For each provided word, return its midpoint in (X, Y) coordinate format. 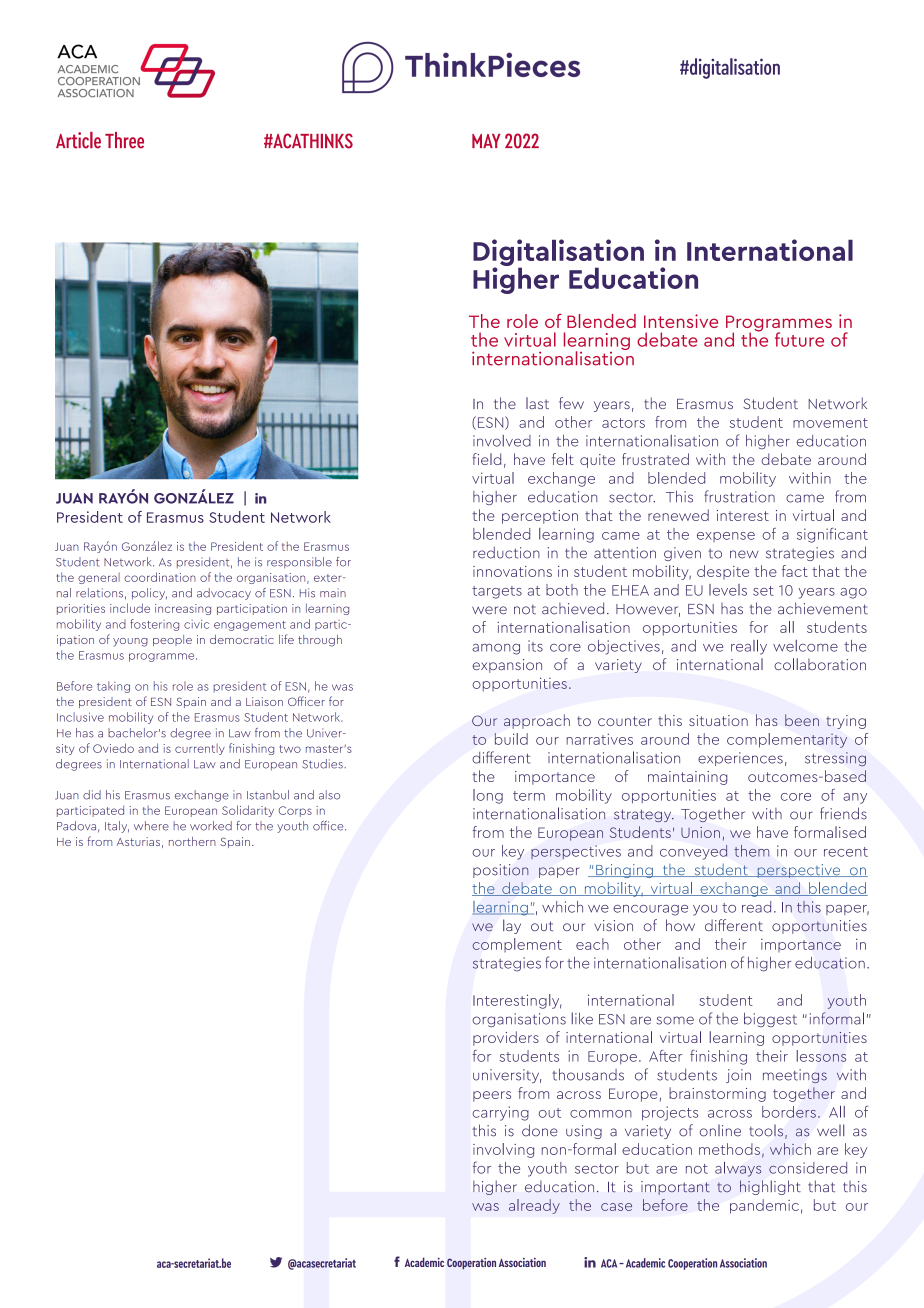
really (749, 647)
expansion (507, 666)
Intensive (681, 321)
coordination (160, 577)
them (751, 851)
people (172, 640)
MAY (486, 141)
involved (502, 441)
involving (503, 1150)
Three (124, 140)
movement (830, 423)
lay (512, 926)
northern (192, 841)
